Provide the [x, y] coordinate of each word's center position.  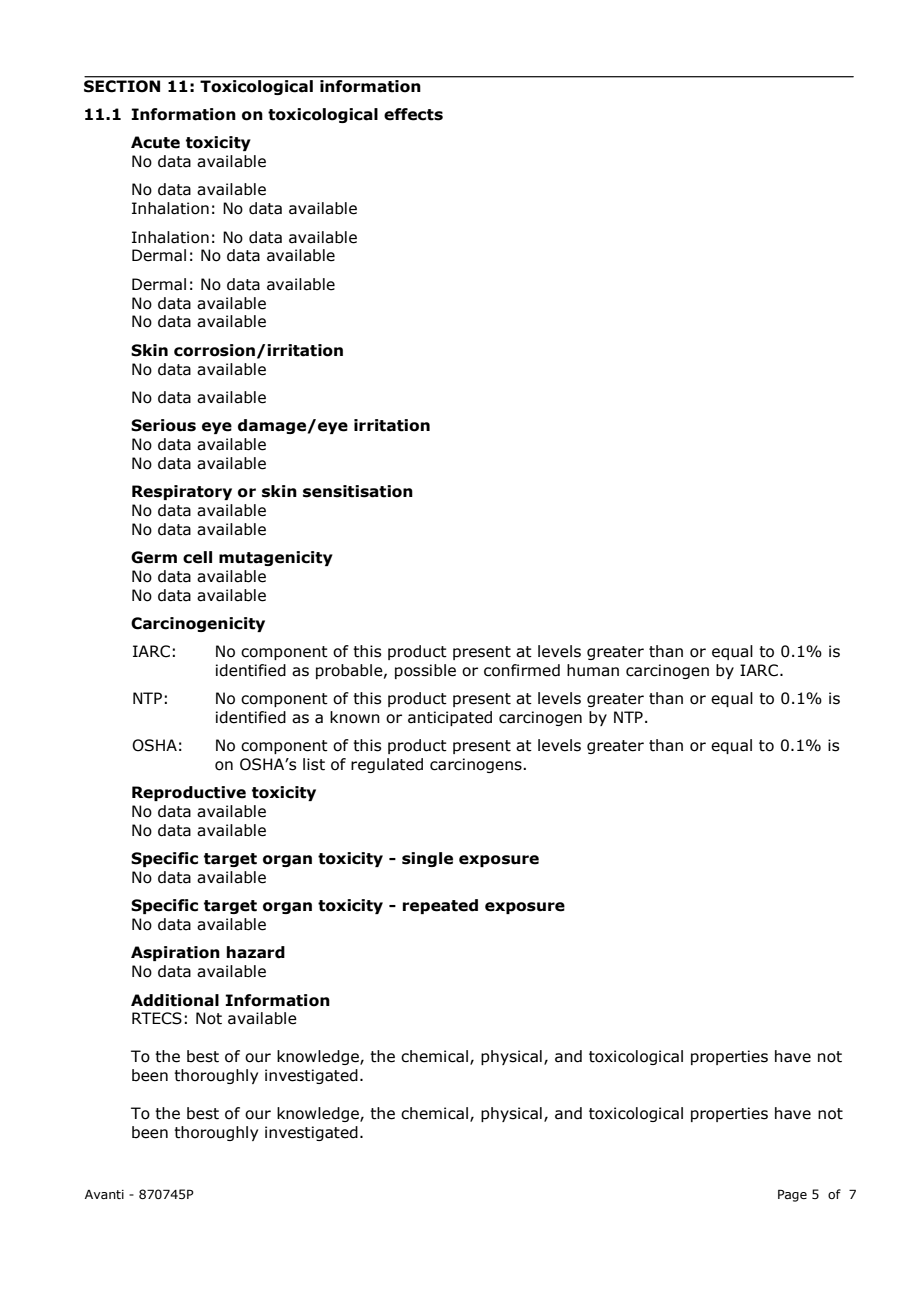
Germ [154, 557]
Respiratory [182, 492]
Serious [163, 425]
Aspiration [175, 953]
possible [425, 671]
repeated [440, 906]
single [427, 859]
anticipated [450, 718]
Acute [155, 142]
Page [792, 1195]
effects [413, 114]
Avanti [104, 1194]
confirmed [522, 670]
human [593, 670]
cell [197, 557]
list [314, 764]
